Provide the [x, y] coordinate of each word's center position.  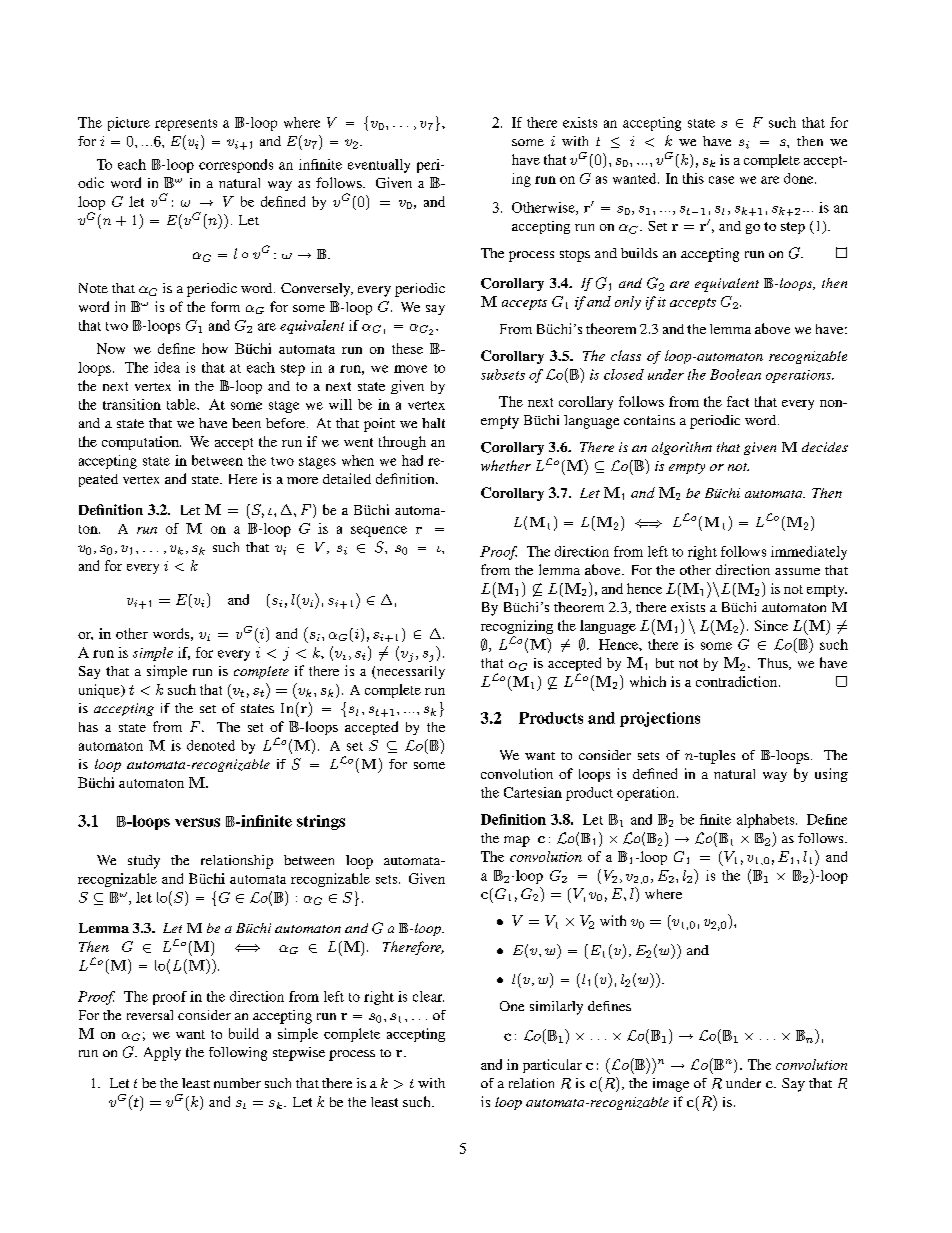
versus [197, 822]
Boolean [735, 374]
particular [552, 1066]
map [517, 841]
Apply [162, 1054]
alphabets [767, 821]
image [671, 1085]
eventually [379, 166]
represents [186, 125]
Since [771, 625]
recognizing [517, 628]
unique [100, 691]
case [721, 180]
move [410, 369]
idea [167, 367]
